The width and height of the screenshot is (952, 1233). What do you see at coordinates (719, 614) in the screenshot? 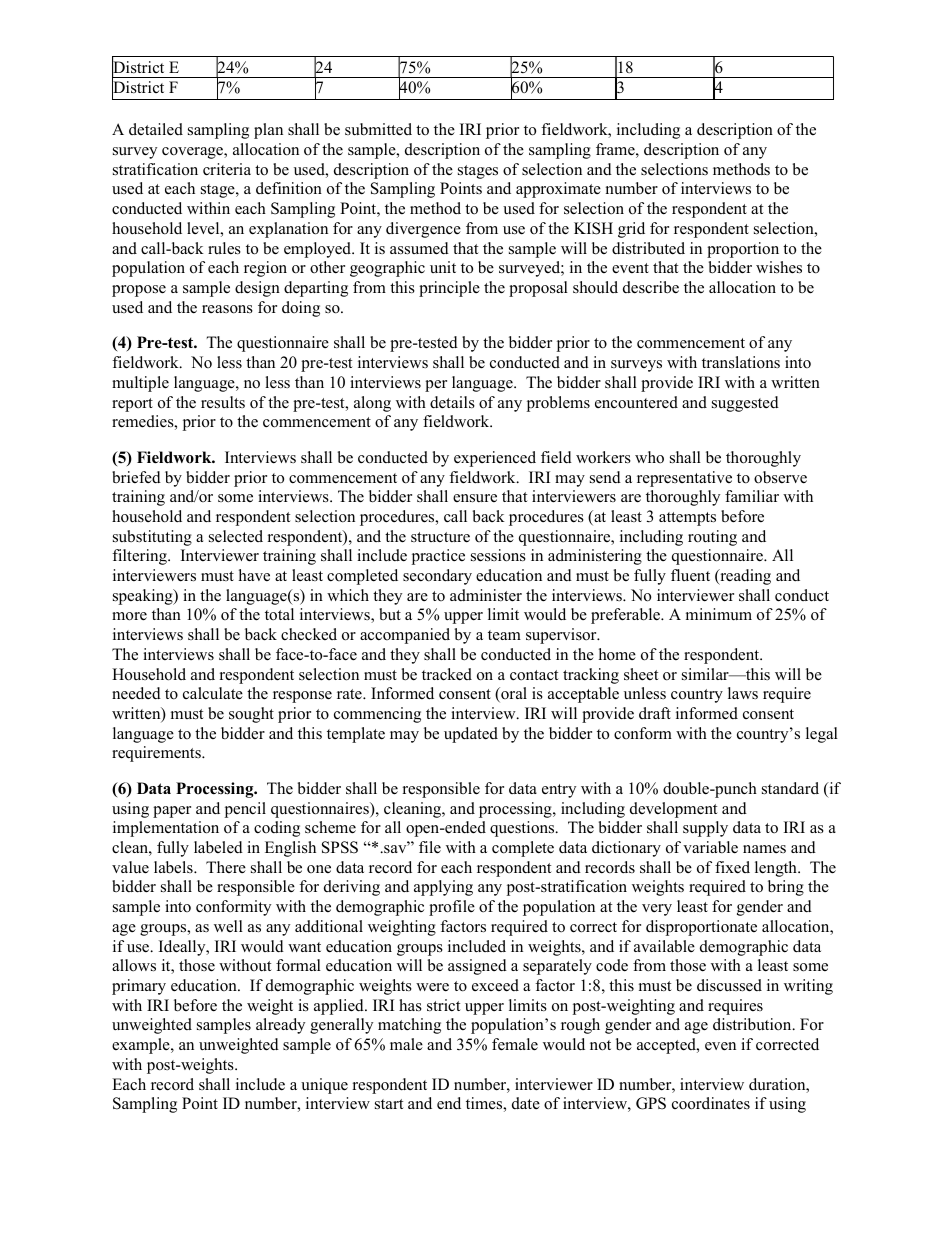
I see `minimum` at bounding box center [719, 614].
